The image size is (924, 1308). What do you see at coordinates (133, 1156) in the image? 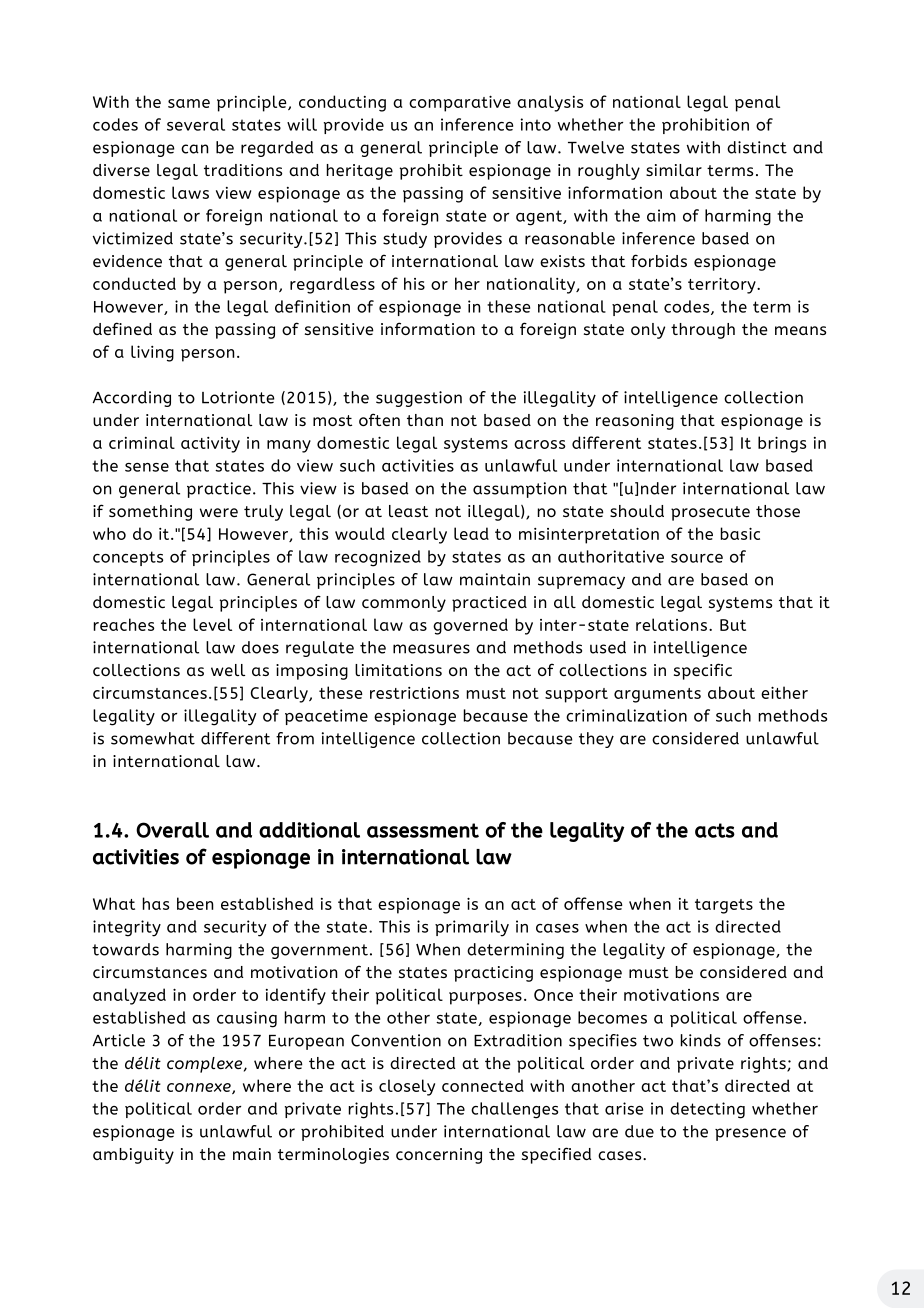
I see `ambiguity` at bounding box center [133, 1156].
